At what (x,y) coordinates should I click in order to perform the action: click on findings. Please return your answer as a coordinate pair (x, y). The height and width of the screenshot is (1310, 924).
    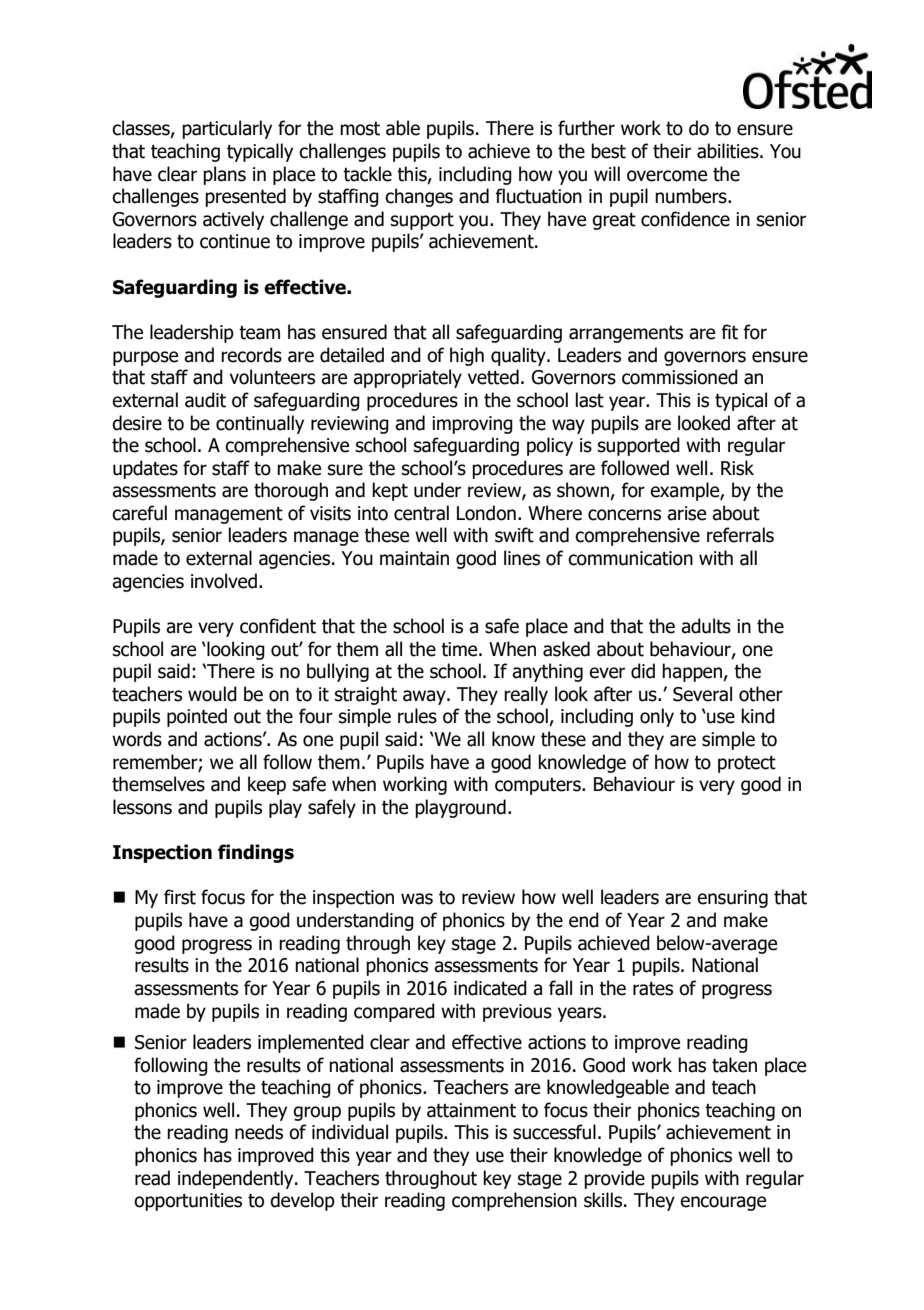
    Looking at the image, I should click on (256, 853).
